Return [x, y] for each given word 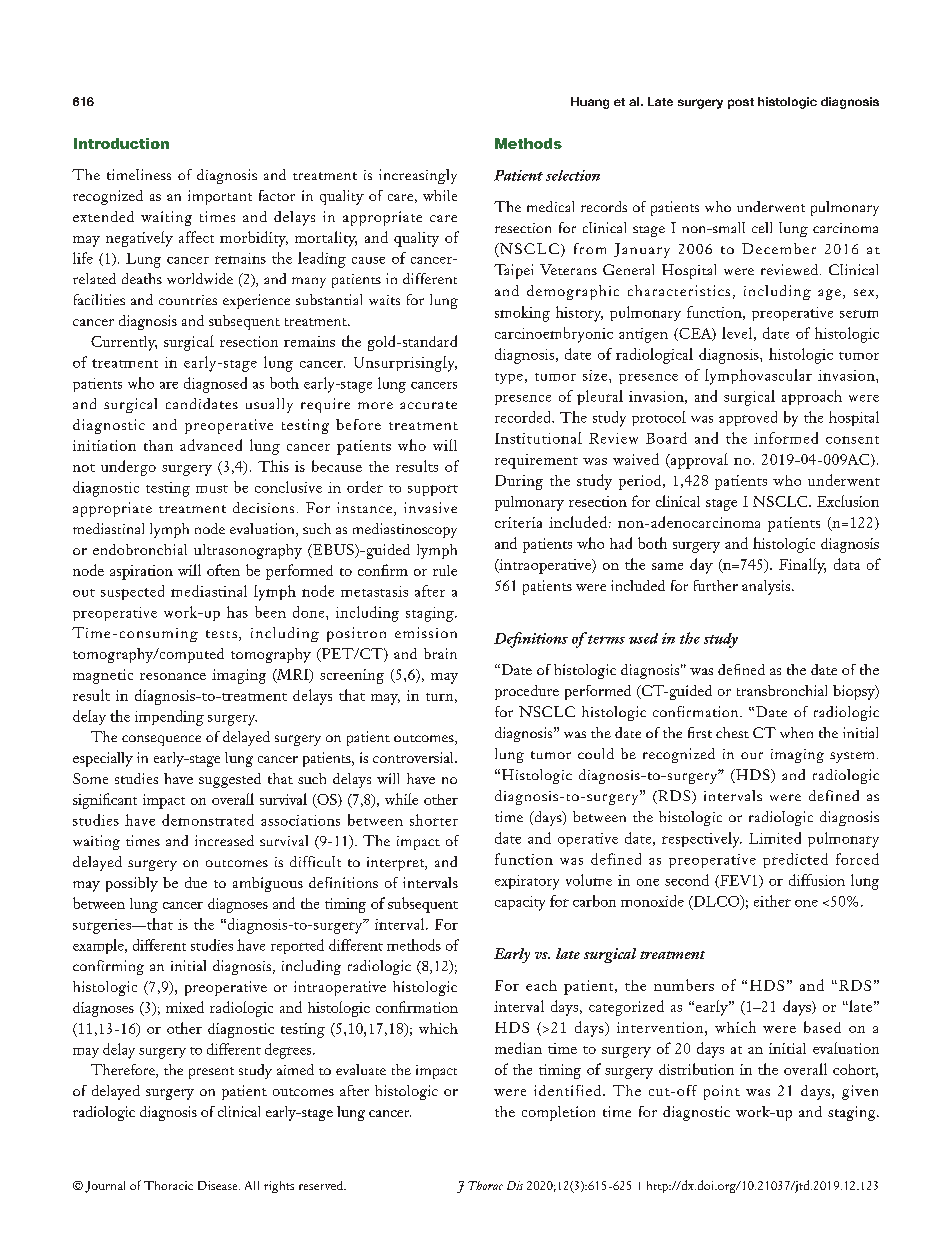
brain [440, 653]
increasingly [418, 176]
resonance [173, 676]
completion [558, 1113]
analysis [767, 587]
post [741, 103]
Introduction [121, 143]
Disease [219, 1185]
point [722, 1092]
